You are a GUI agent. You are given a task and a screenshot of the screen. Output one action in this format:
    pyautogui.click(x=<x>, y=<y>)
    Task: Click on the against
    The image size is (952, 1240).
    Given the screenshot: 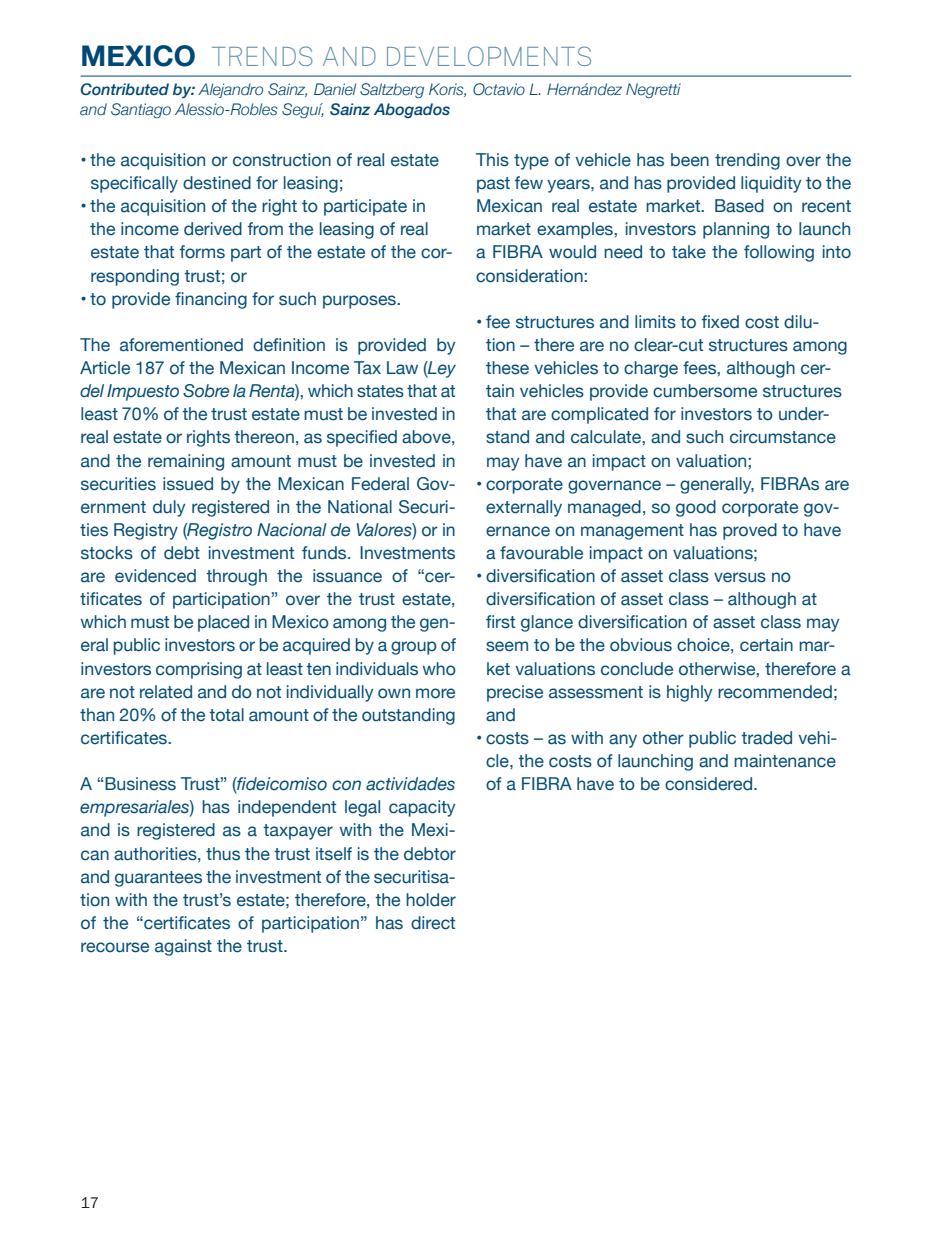 What is the action you would take?
    pyautogui.click(x=183, y=947)
